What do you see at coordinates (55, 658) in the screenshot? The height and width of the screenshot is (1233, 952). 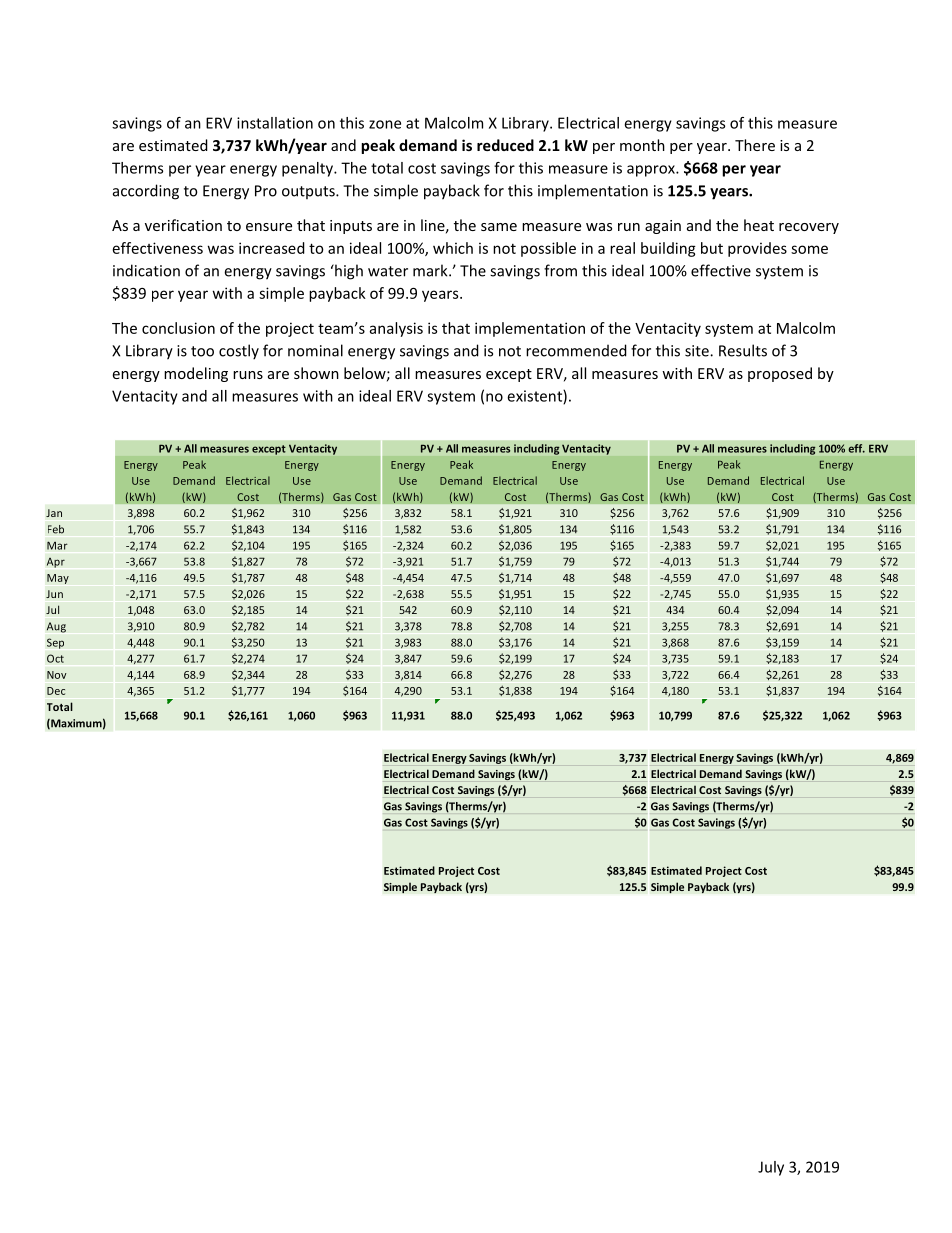 I see `Oct` at bounding box center [55, 658].
